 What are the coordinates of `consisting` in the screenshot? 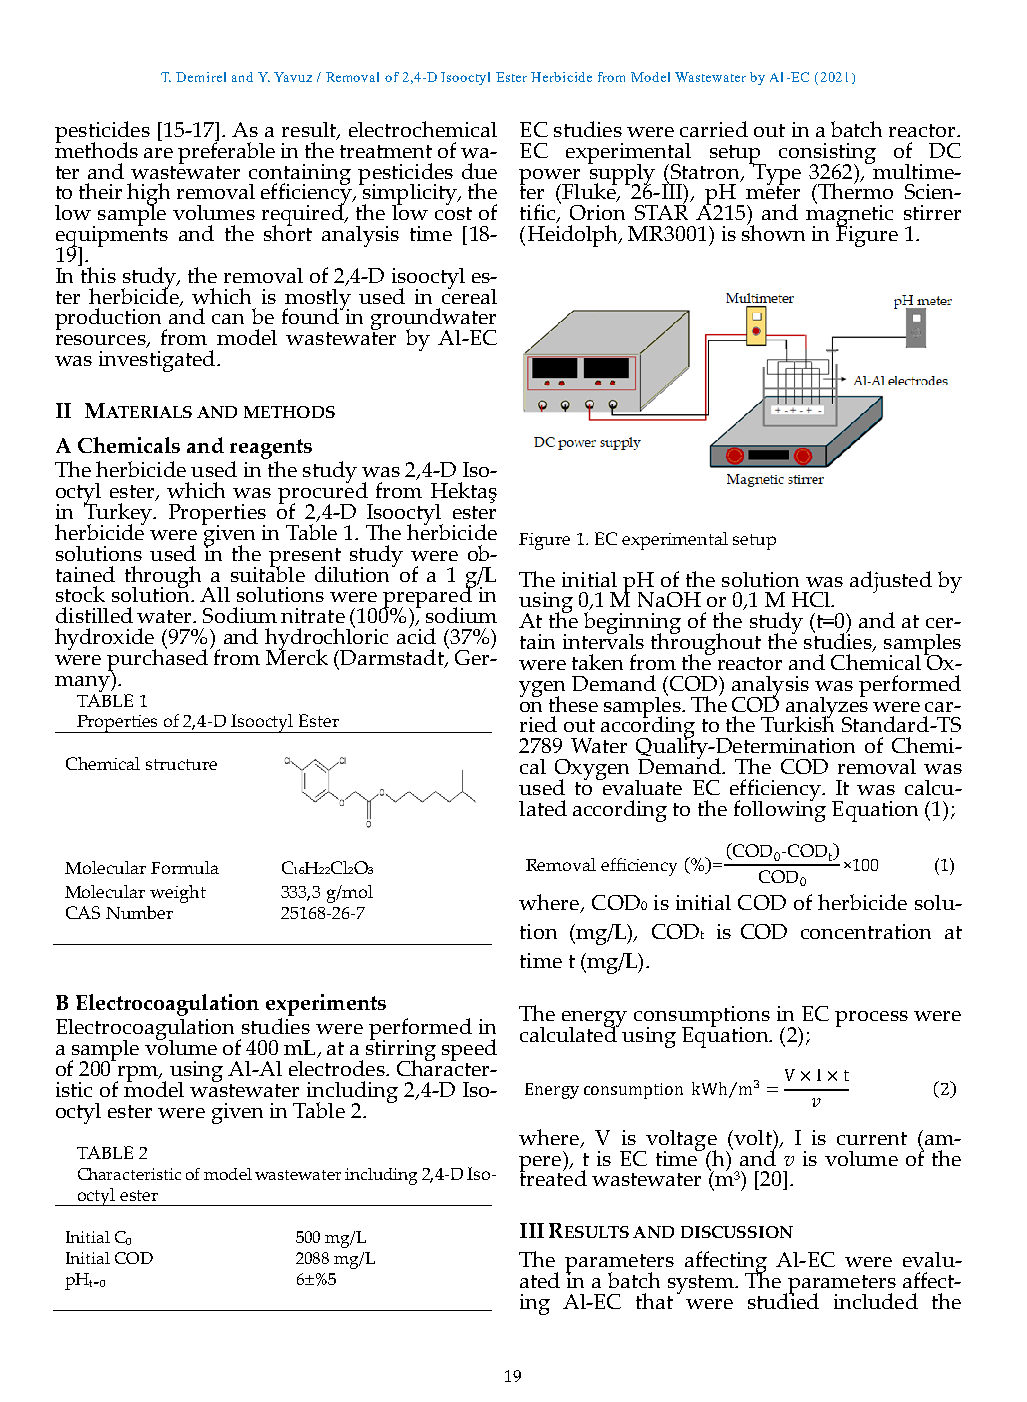 It's located at (827, 154).
